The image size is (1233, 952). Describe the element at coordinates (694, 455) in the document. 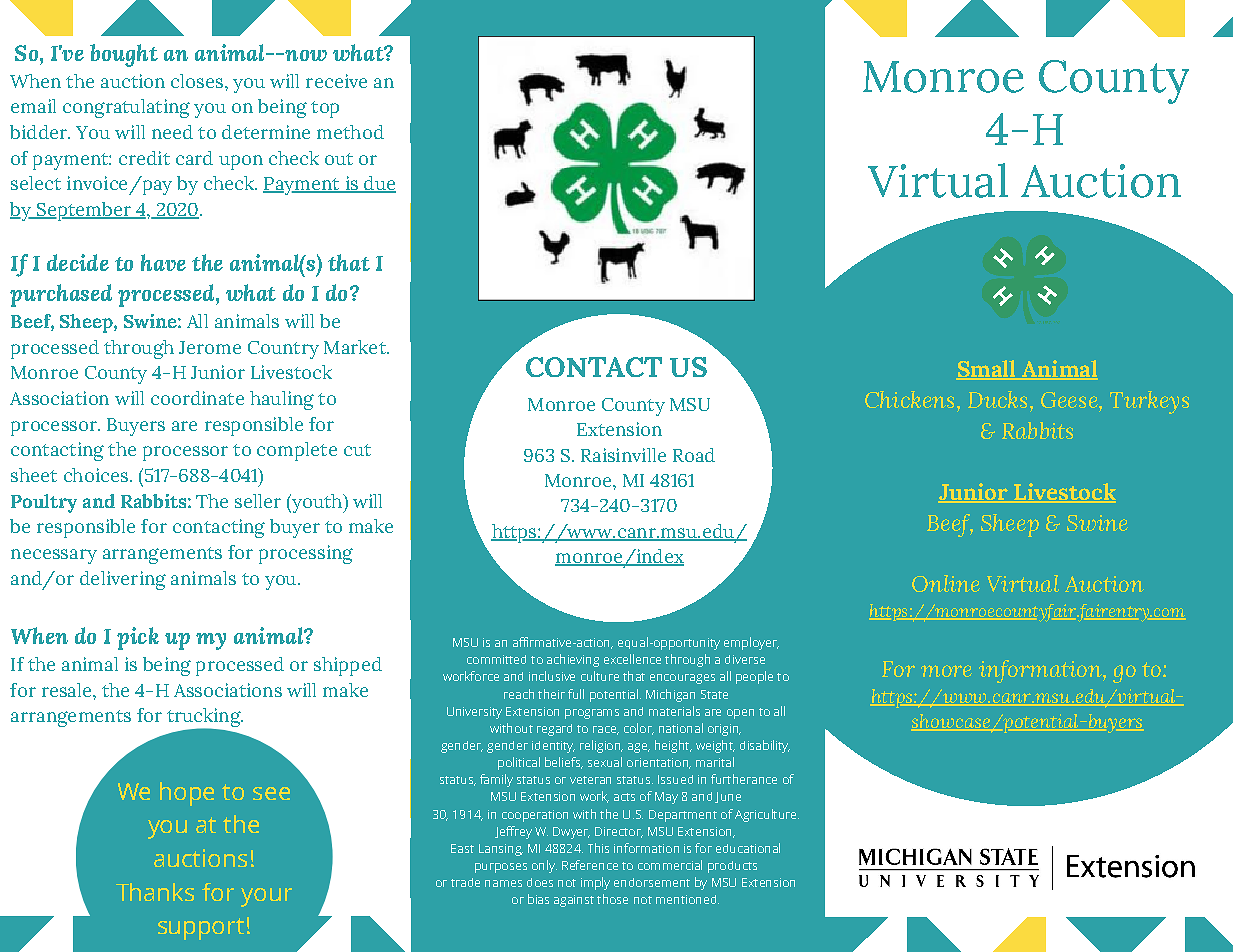

I see `Road` at that location.
